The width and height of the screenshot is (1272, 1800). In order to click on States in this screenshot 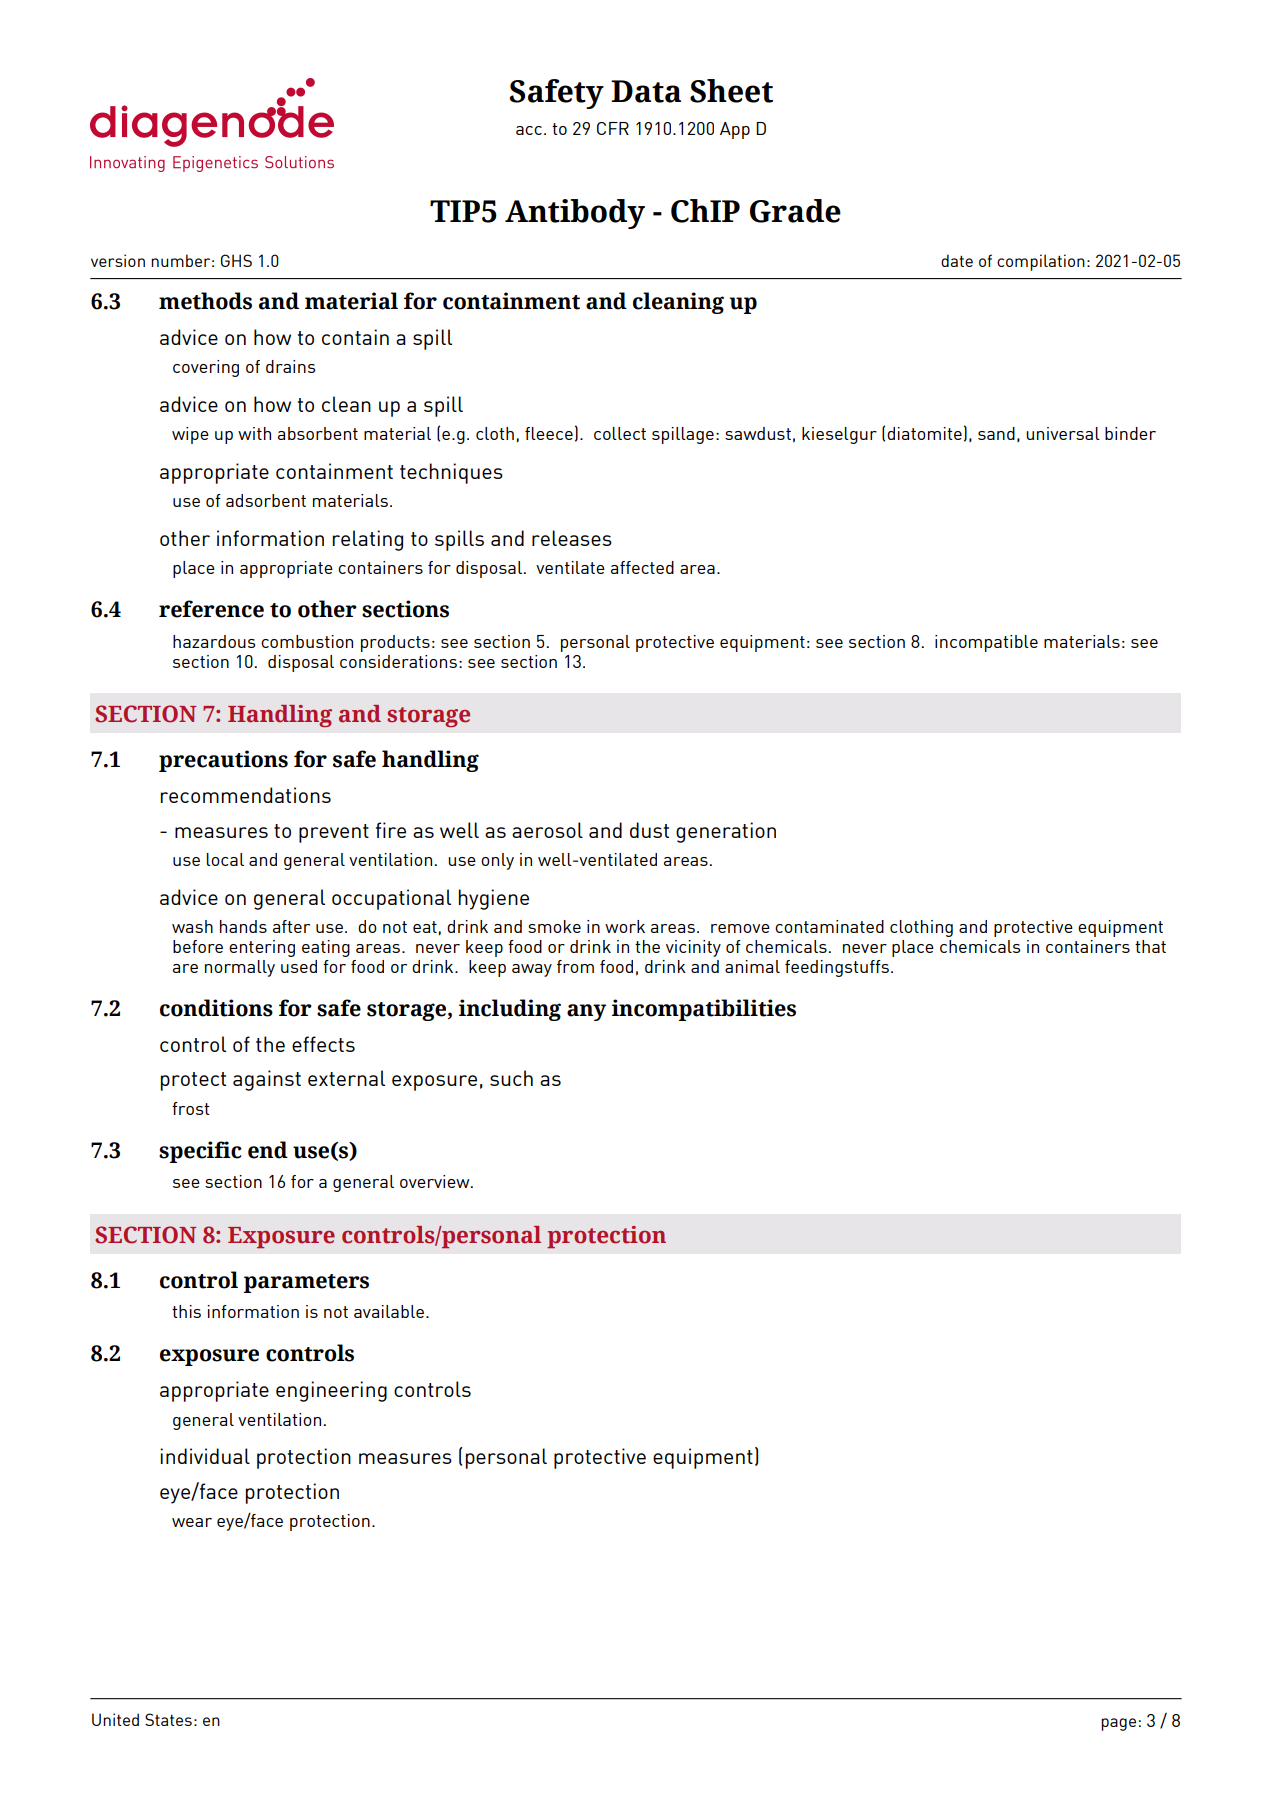, I will do `click(168, 1719)`.
